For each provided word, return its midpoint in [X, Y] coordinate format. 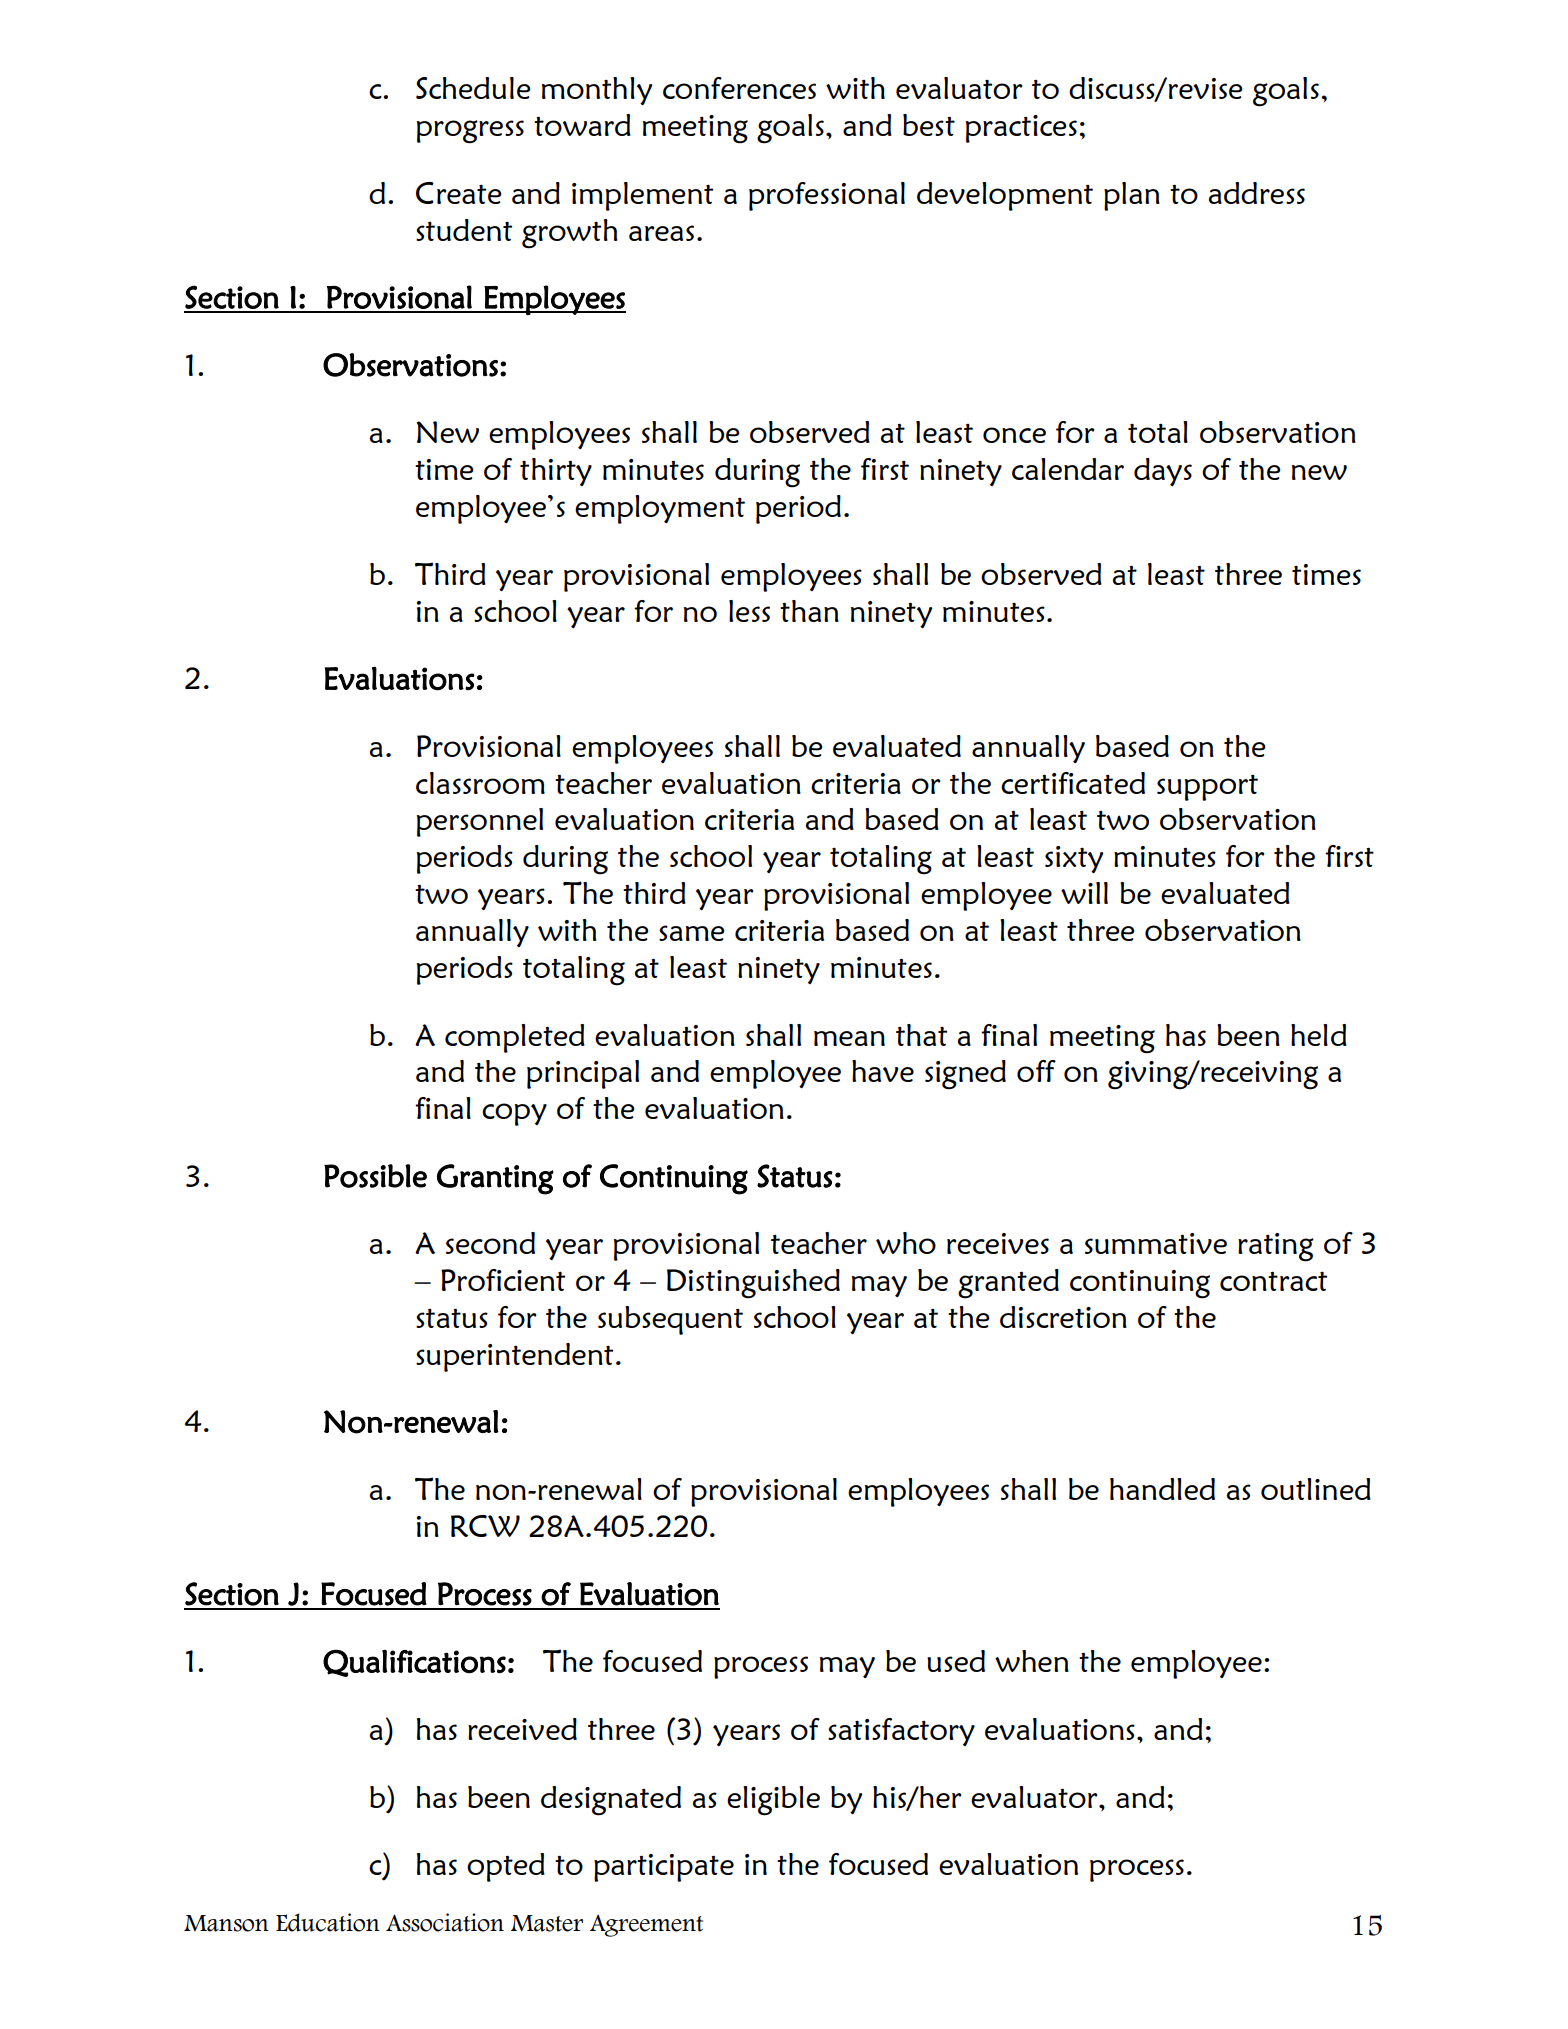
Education [328, 1922]
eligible [773, 1801]
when [1032, 1661]
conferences [739, 88]
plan [1132, 196]
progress [470, 132]
